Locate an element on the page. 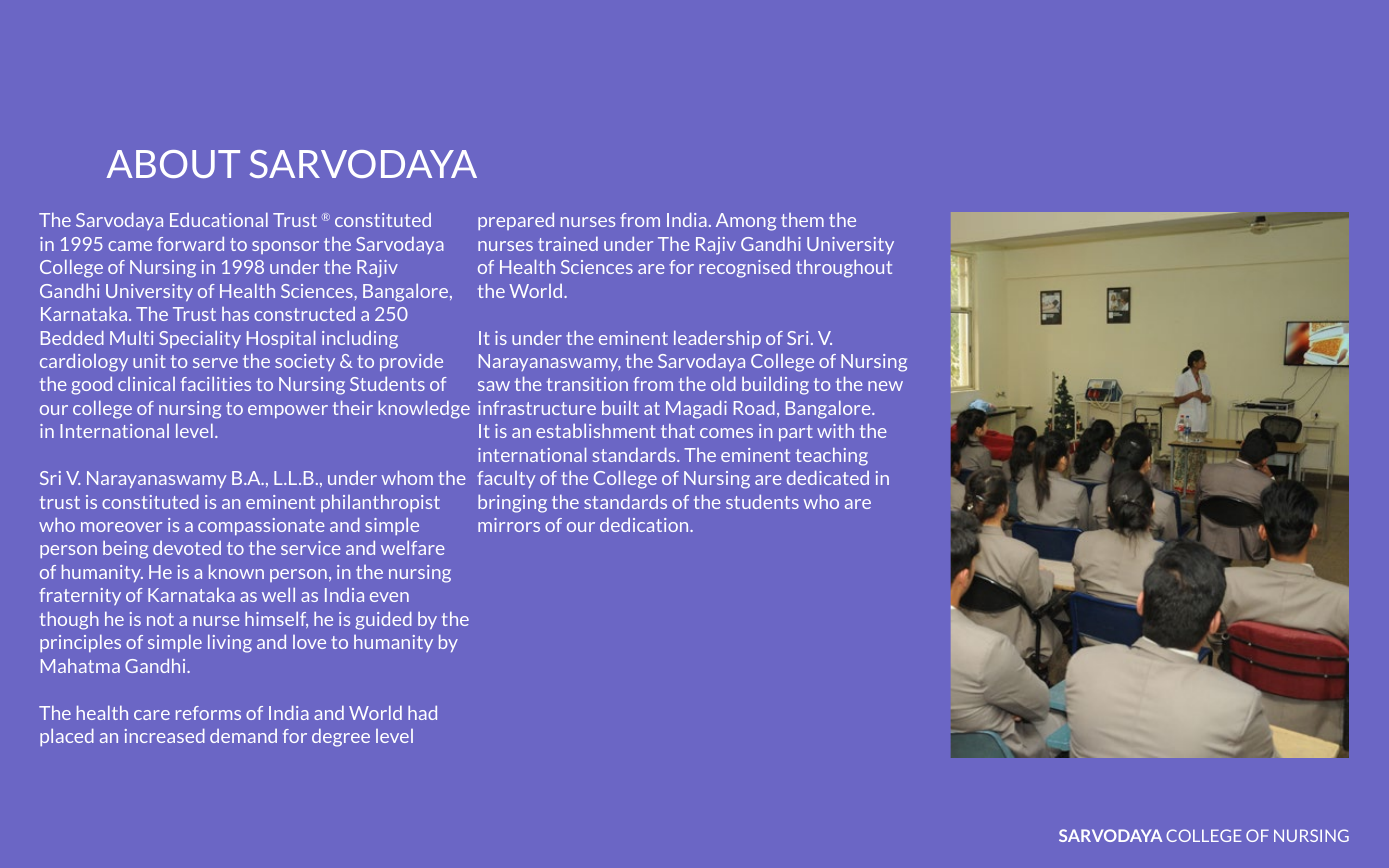 This page has width=1389, height=868. ABOUT is located at coordinates (173, 164).
